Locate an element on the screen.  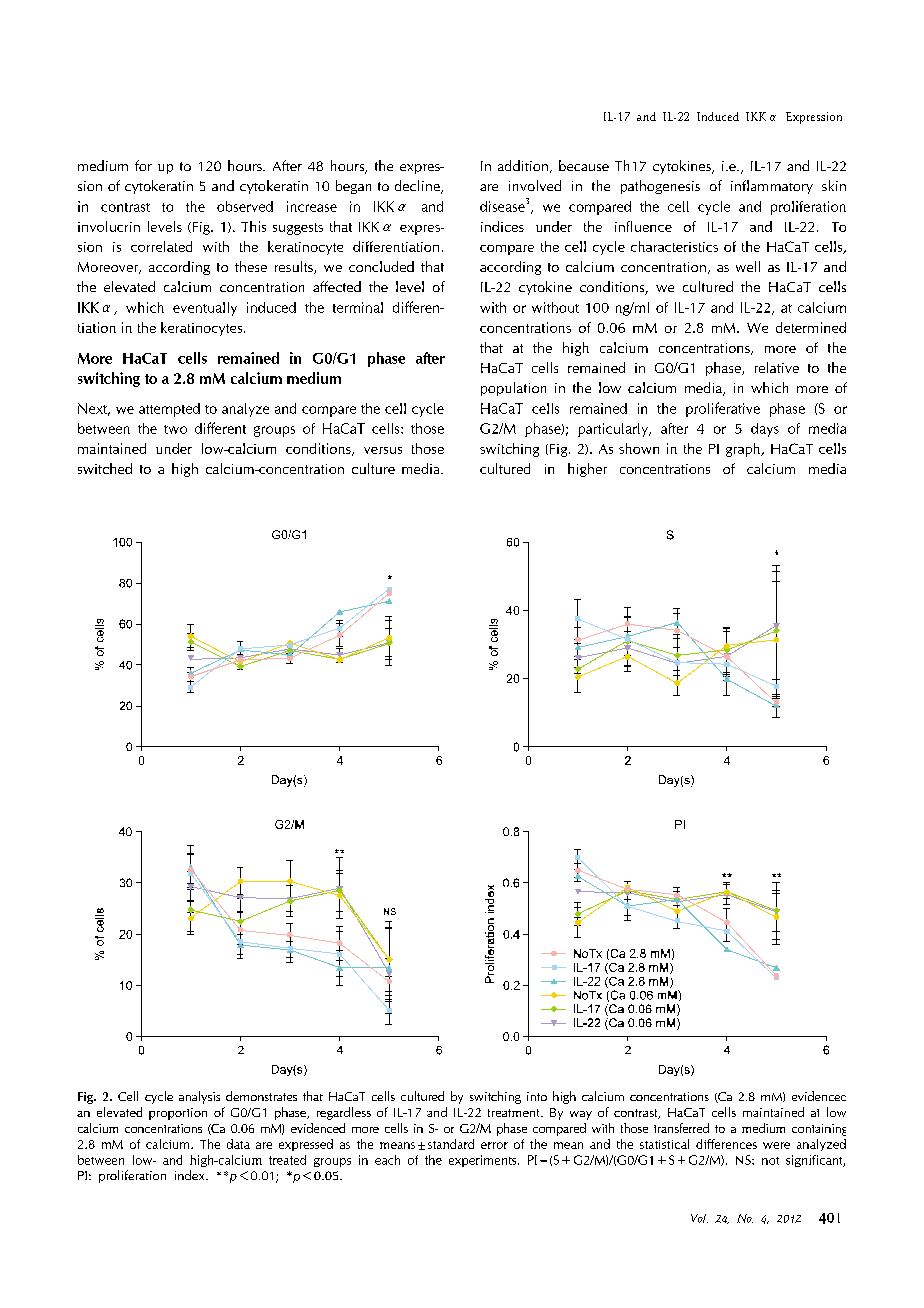
decline is located at coordinates (418, 187).
